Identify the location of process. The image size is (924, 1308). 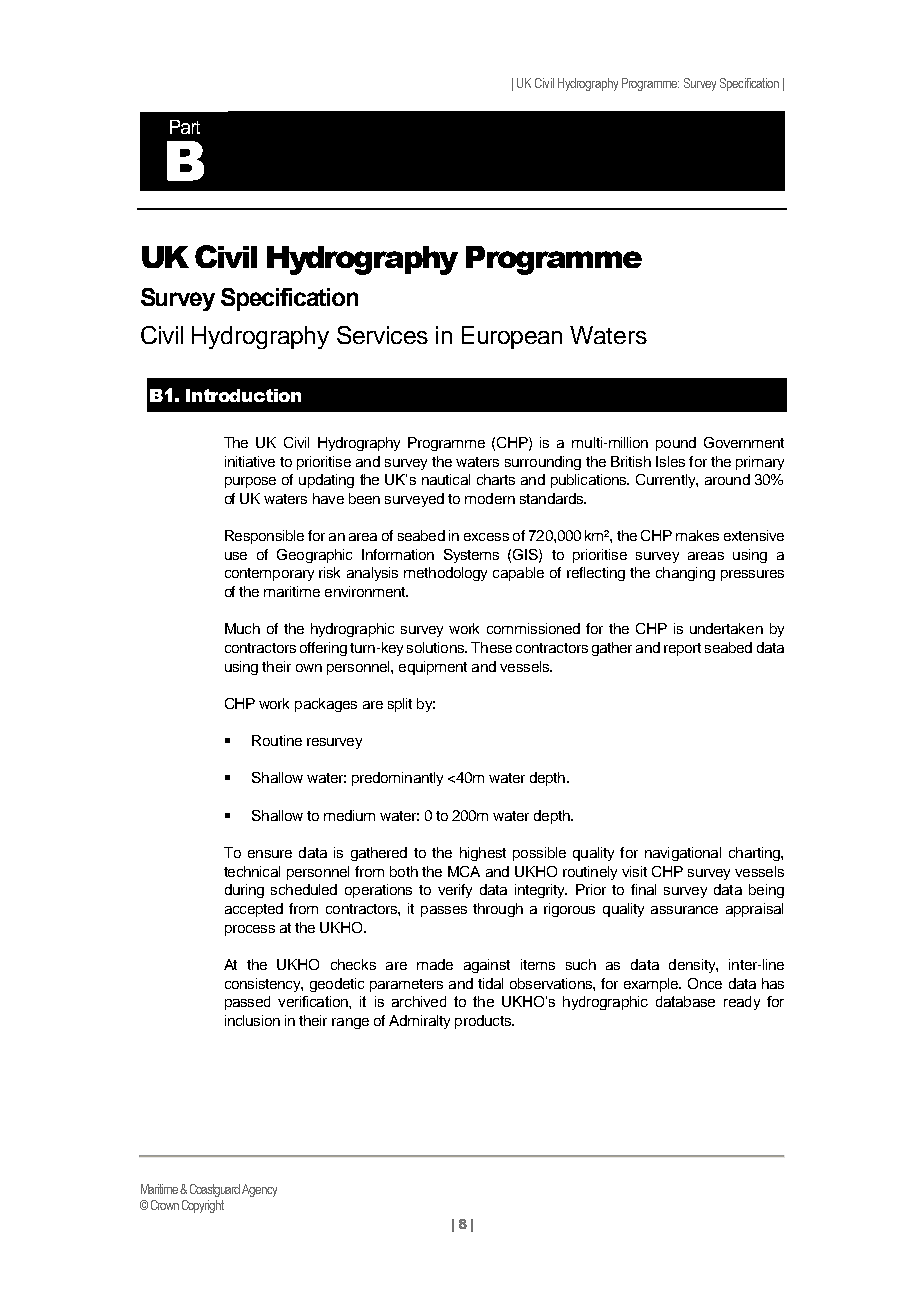
(250, 930).
